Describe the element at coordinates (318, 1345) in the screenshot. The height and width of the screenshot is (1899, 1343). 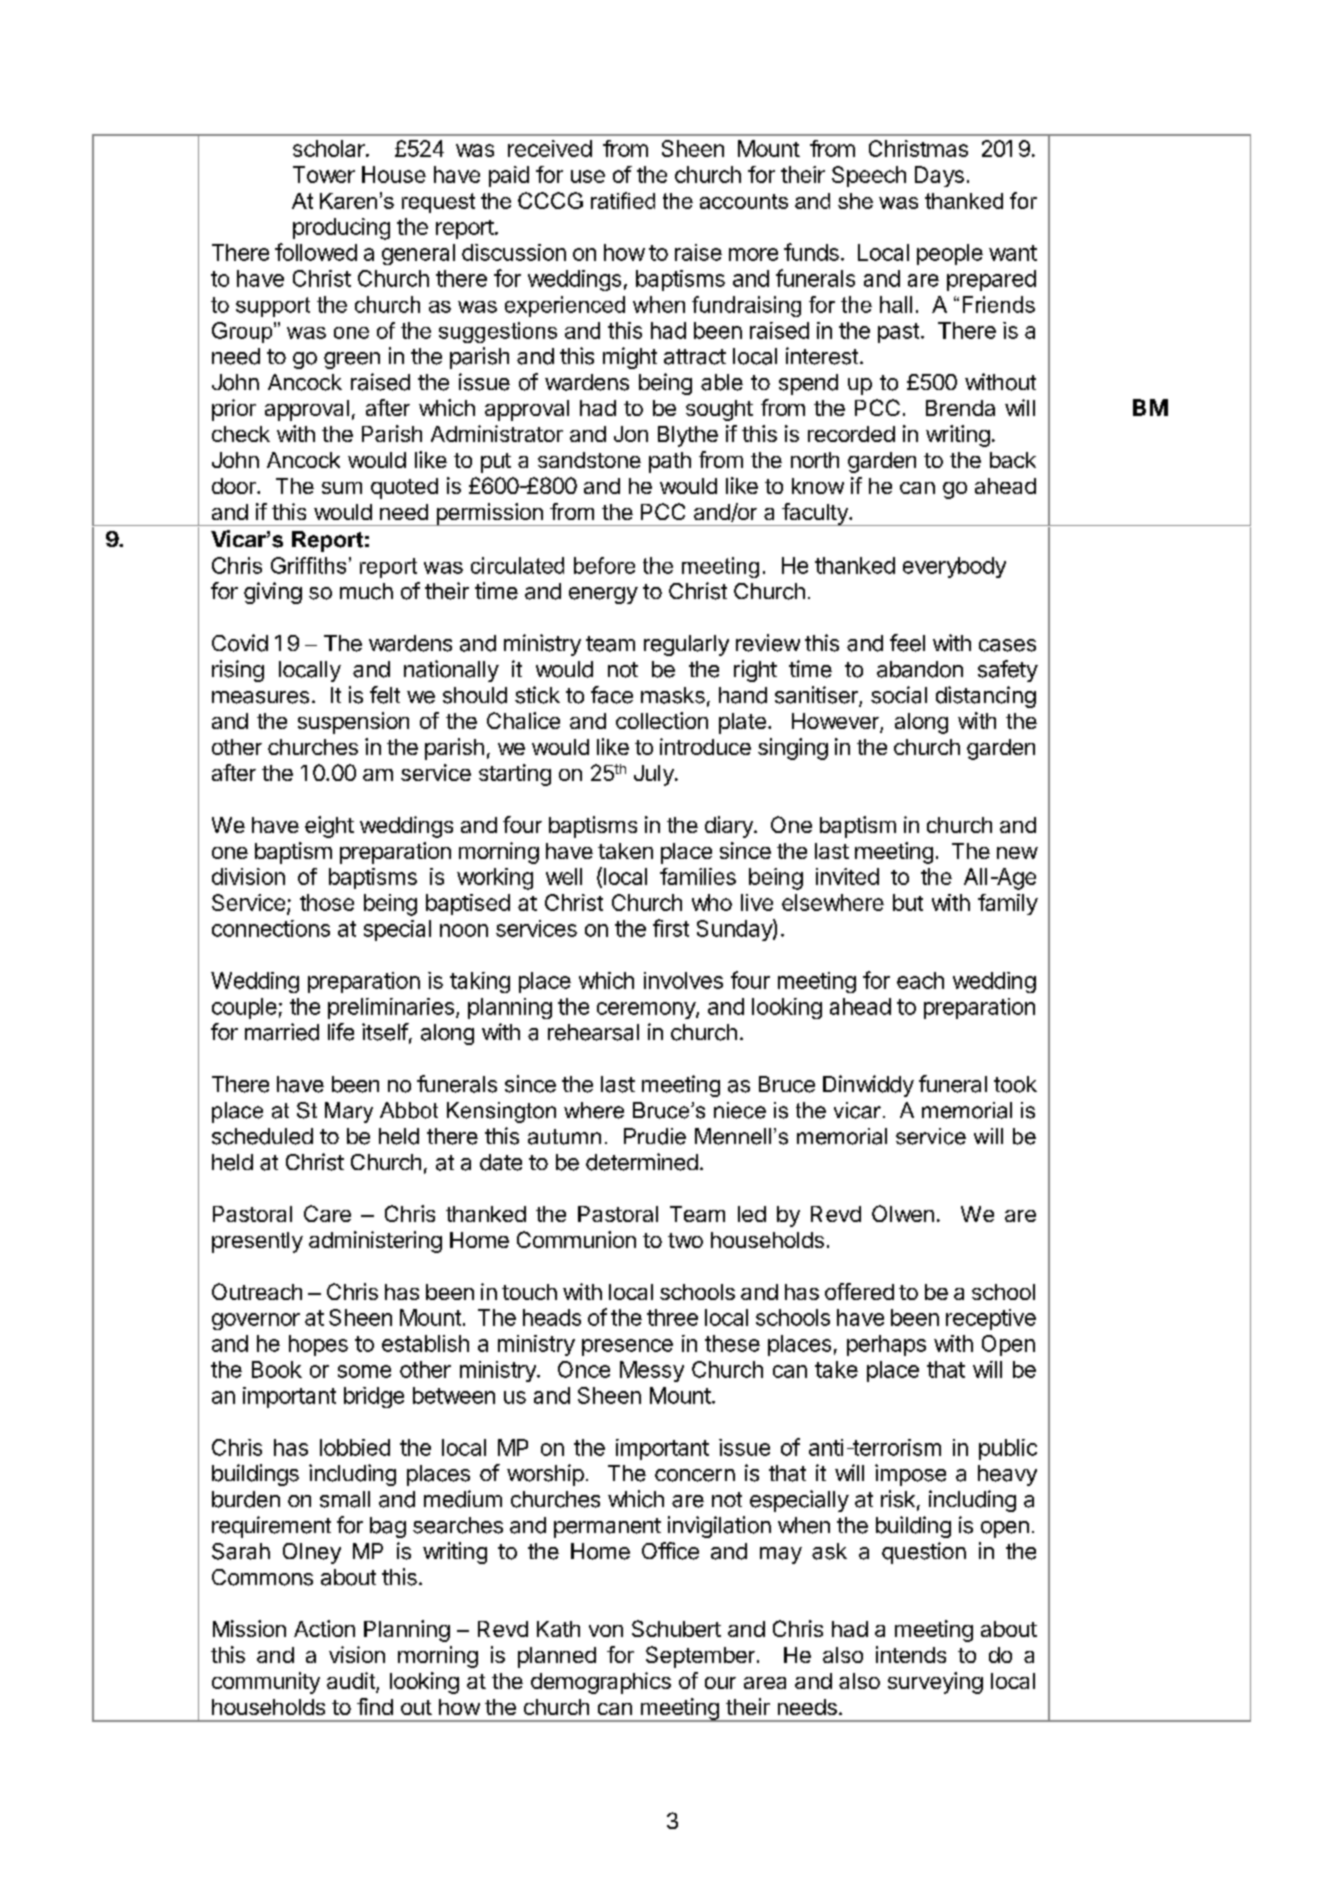
I see `hopes` at that location.
